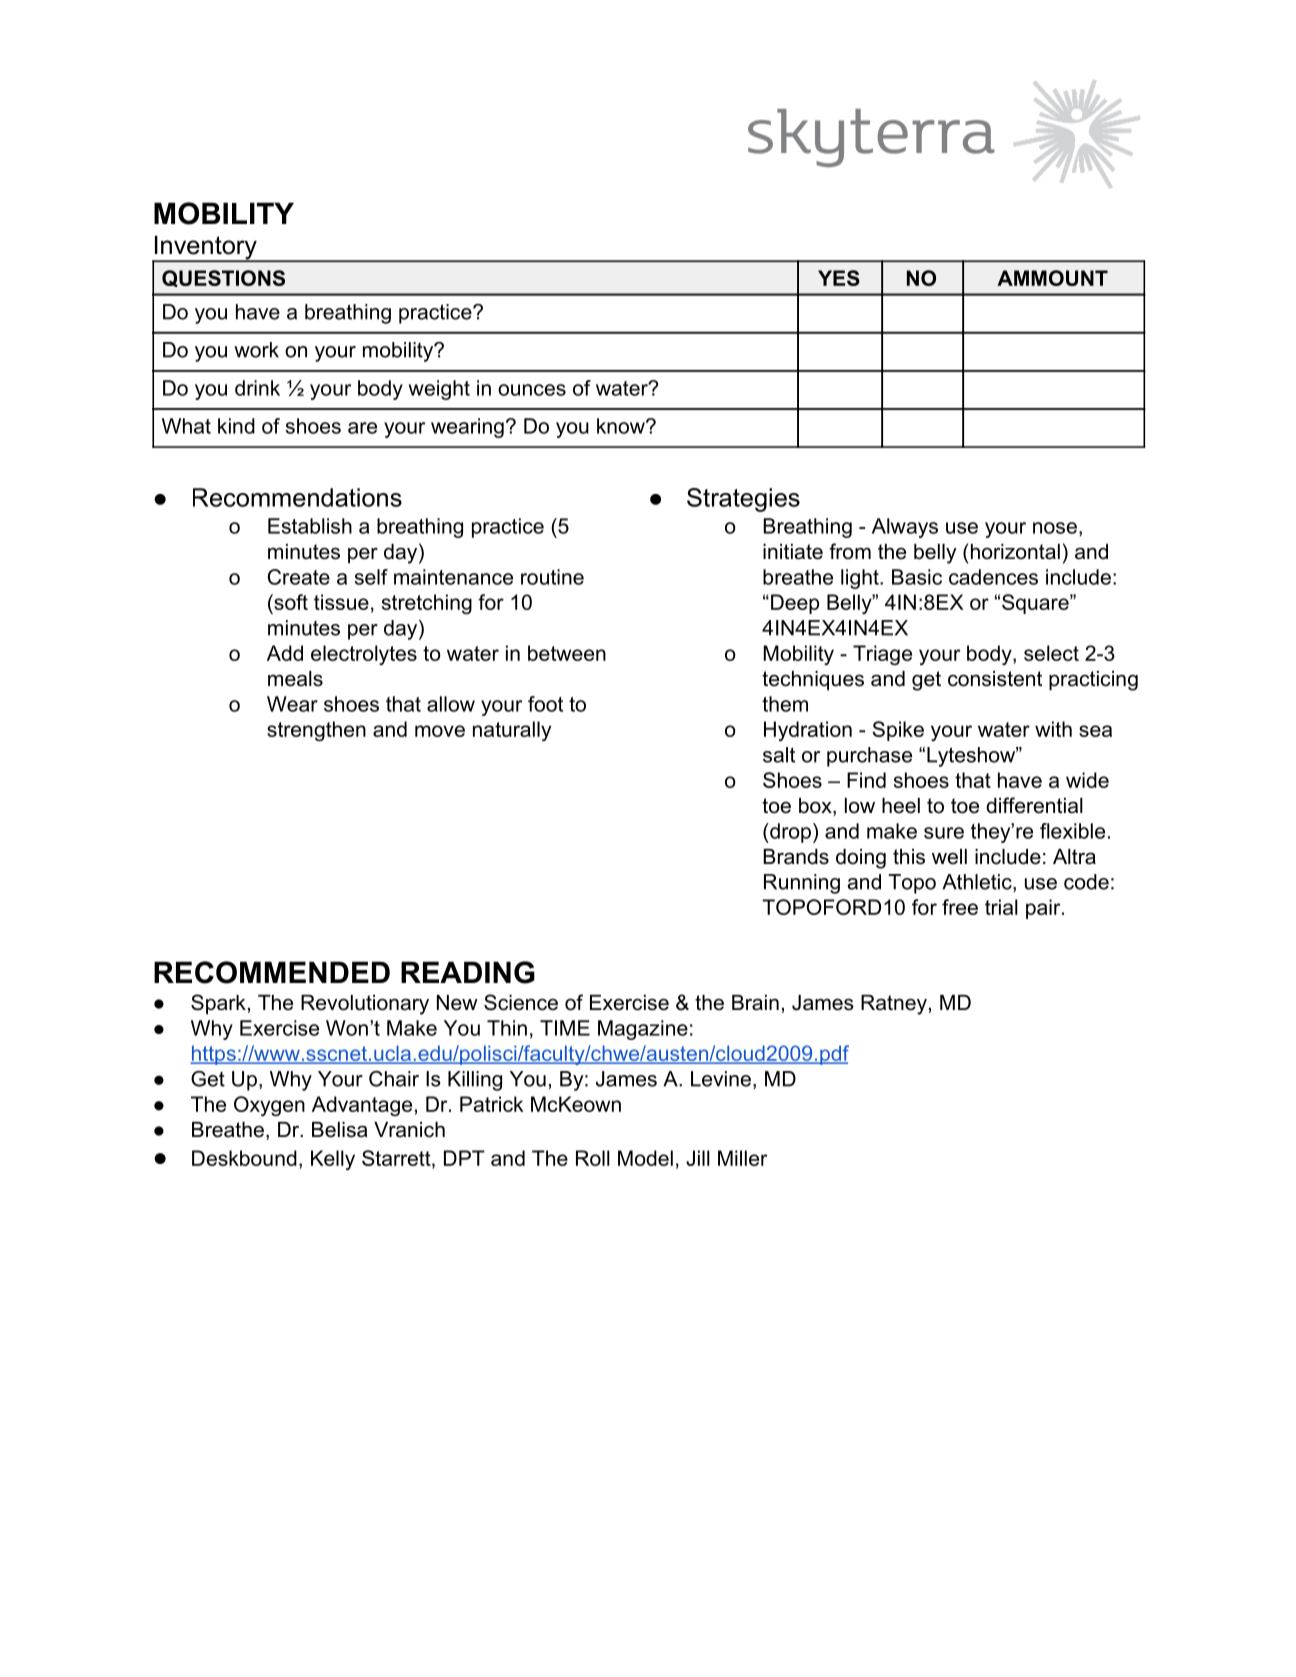 The height and width of the screenshot is (1677, 1296). Describe the element at coordinates (269, 1106) in the screenshot. I see `Oxygen` at that location.
